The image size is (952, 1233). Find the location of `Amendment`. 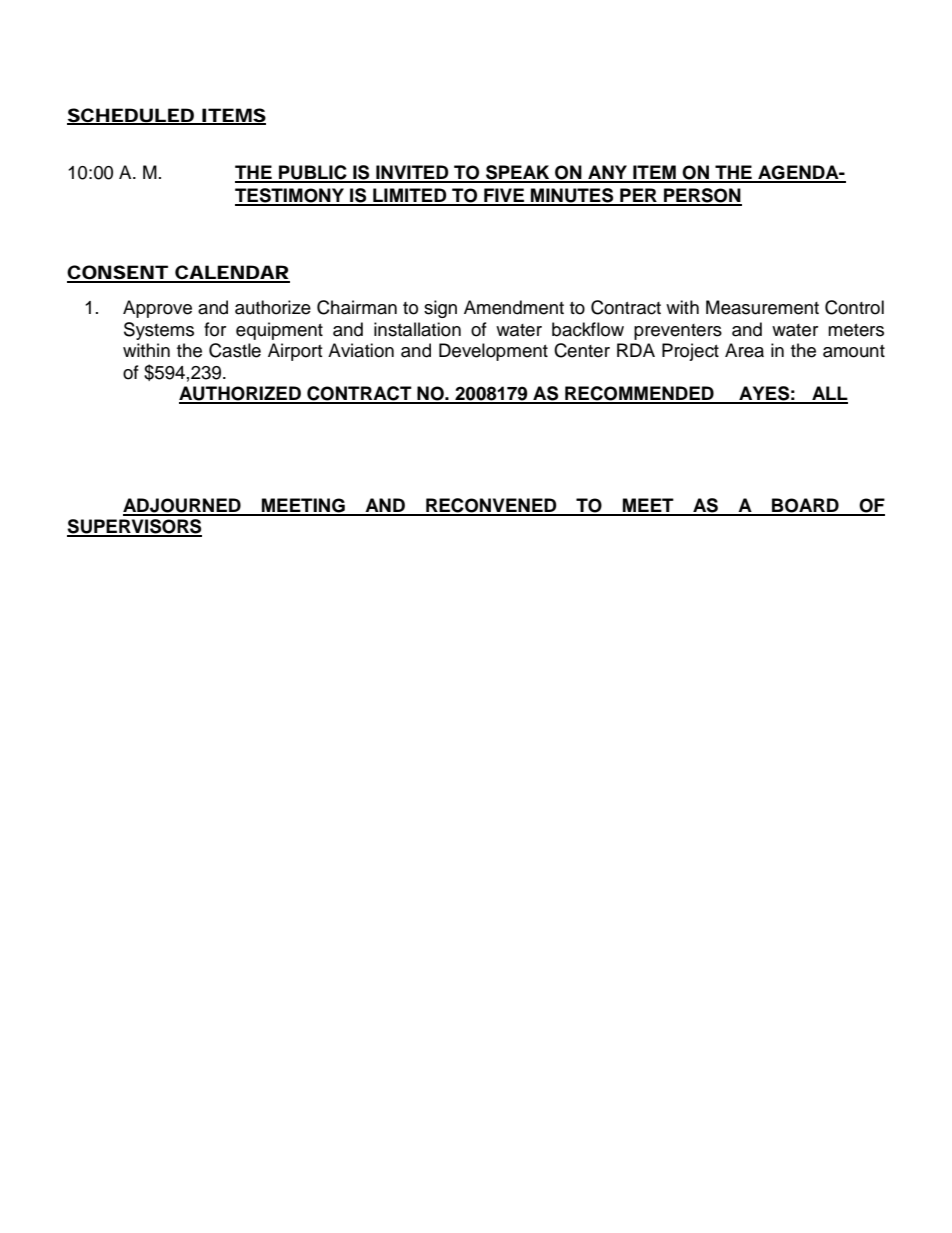

Amendment is located at coordinates (514, 307).
